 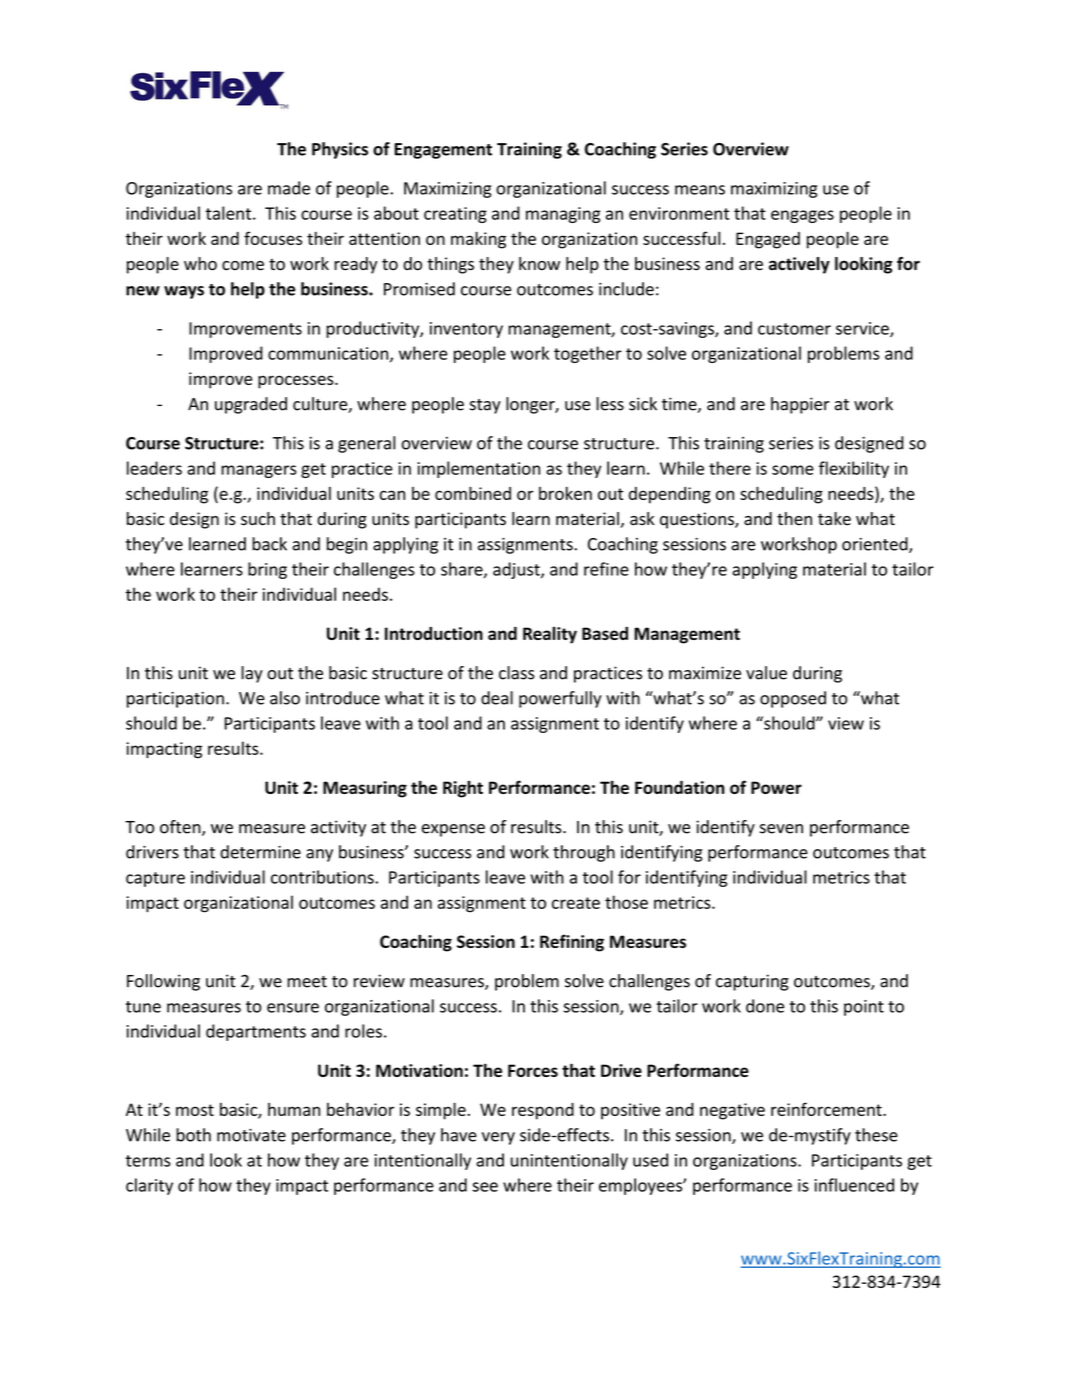 I want to click on such, so click(x=258, y=519).
